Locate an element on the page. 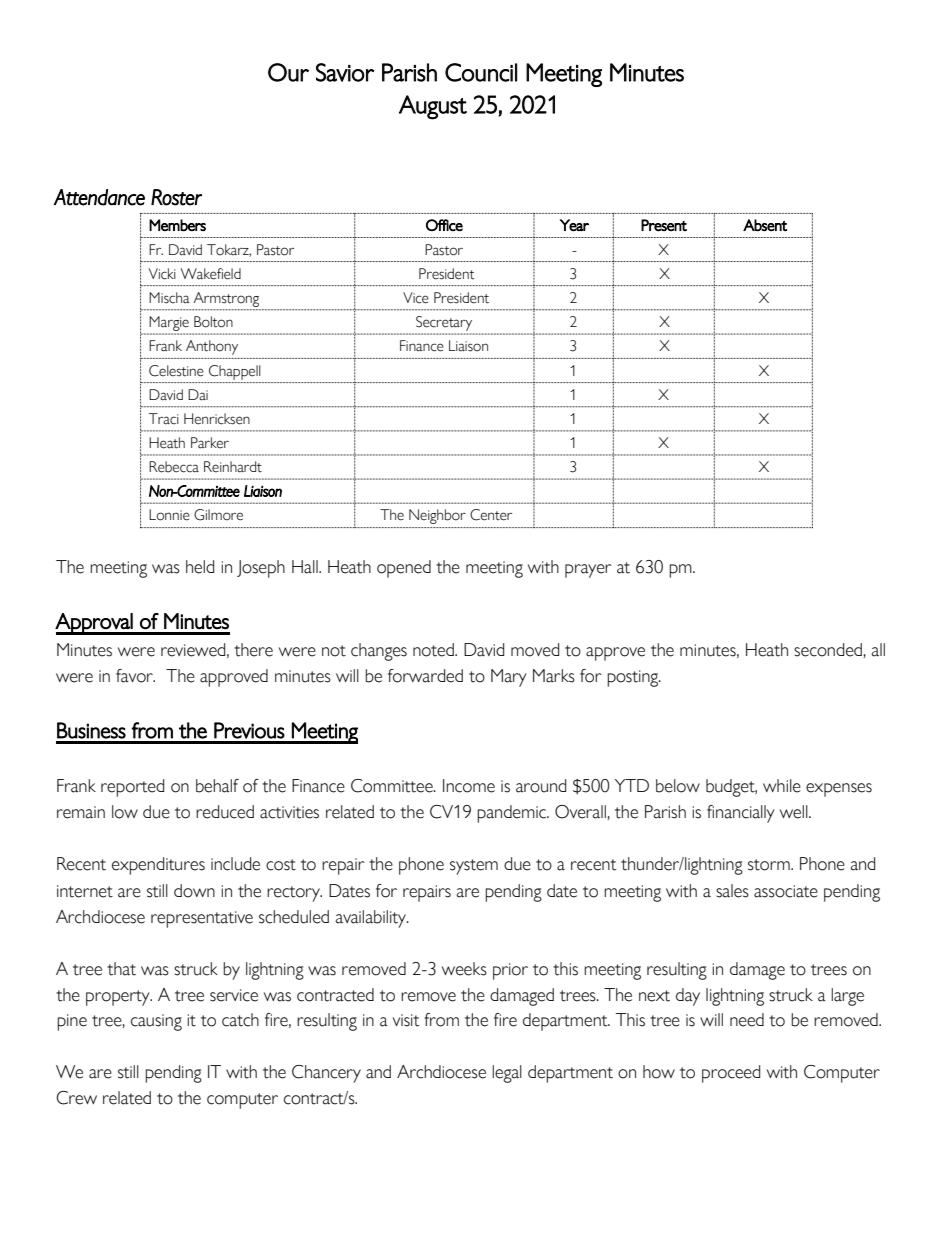 The width and height of the document is (952, 1233). legal is located at coordinates (507, 1074).
